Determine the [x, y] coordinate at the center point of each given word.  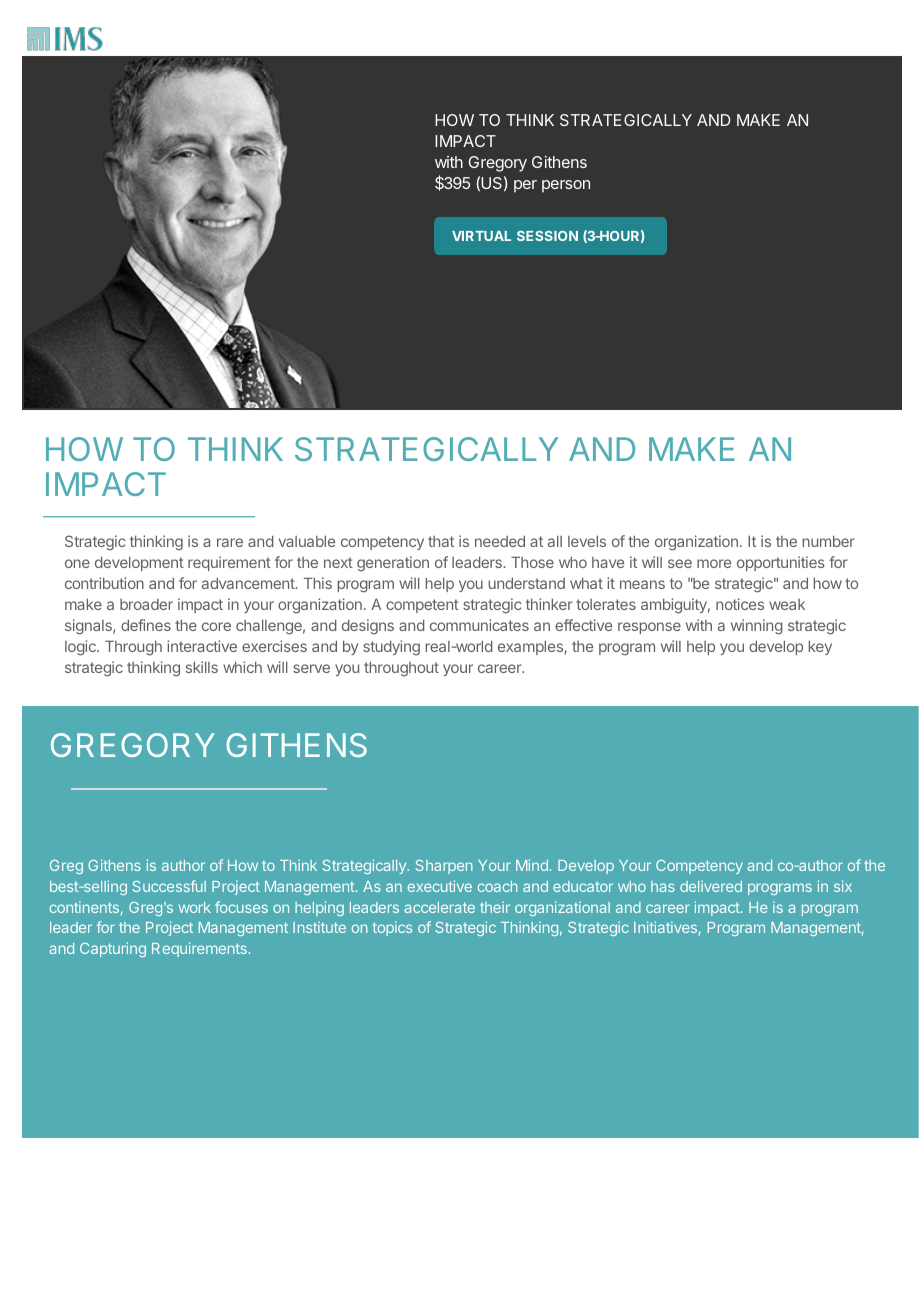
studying [391, 648]
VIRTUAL [481, 236]
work [195, 907]
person [566, 186]
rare [230, 542]
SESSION [547, 236]
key [820, 648]
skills [202, 667]
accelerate [439, 907]
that [441, 541]
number [829, 541]
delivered [711, 886]
